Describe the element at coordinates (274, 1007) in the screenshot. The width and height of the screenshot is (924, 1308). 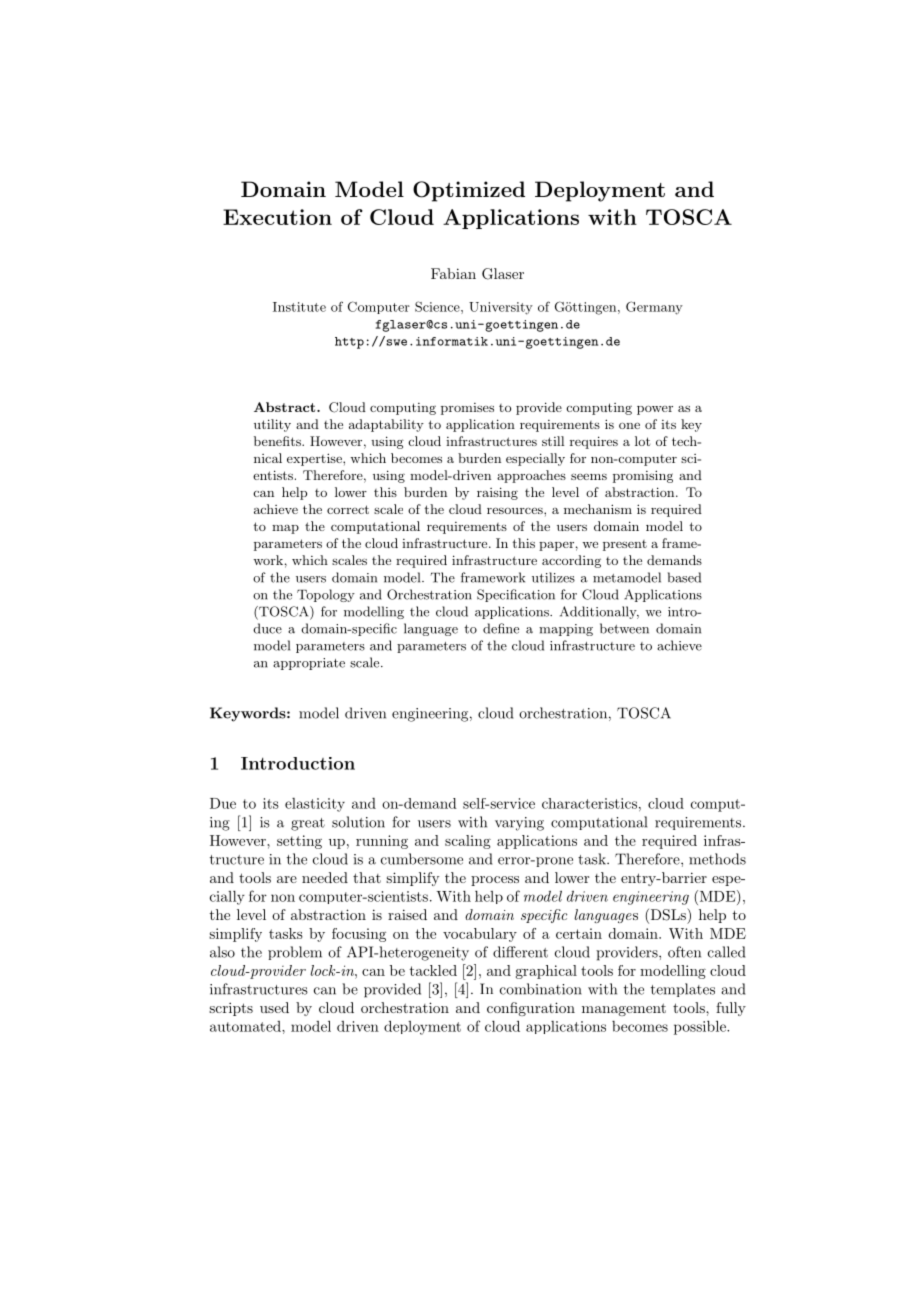
I see `used` at that location.
